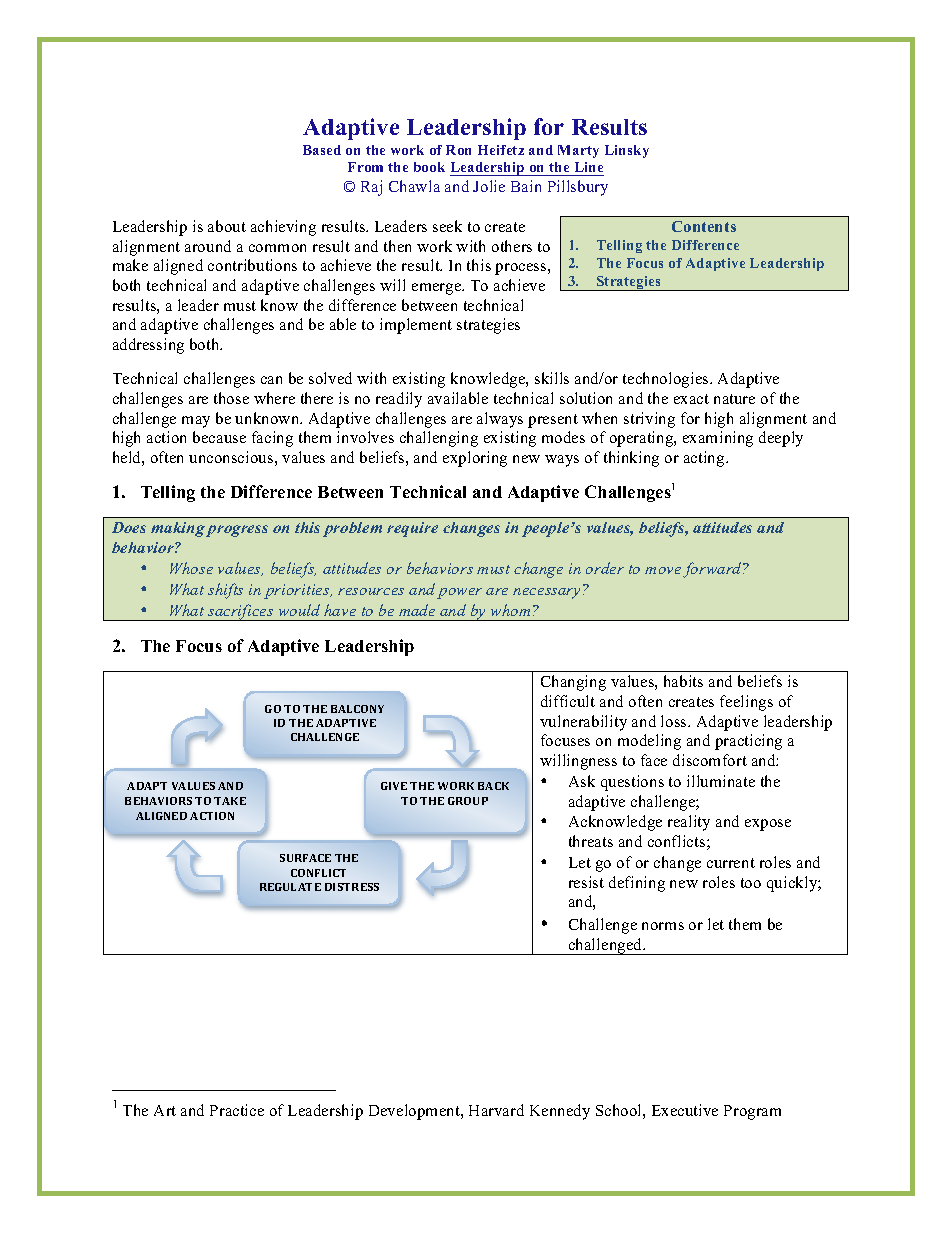 The image size is (952, 1233). Describe the element at coordinates (417, 610) in the image. I see `made` at that location.
